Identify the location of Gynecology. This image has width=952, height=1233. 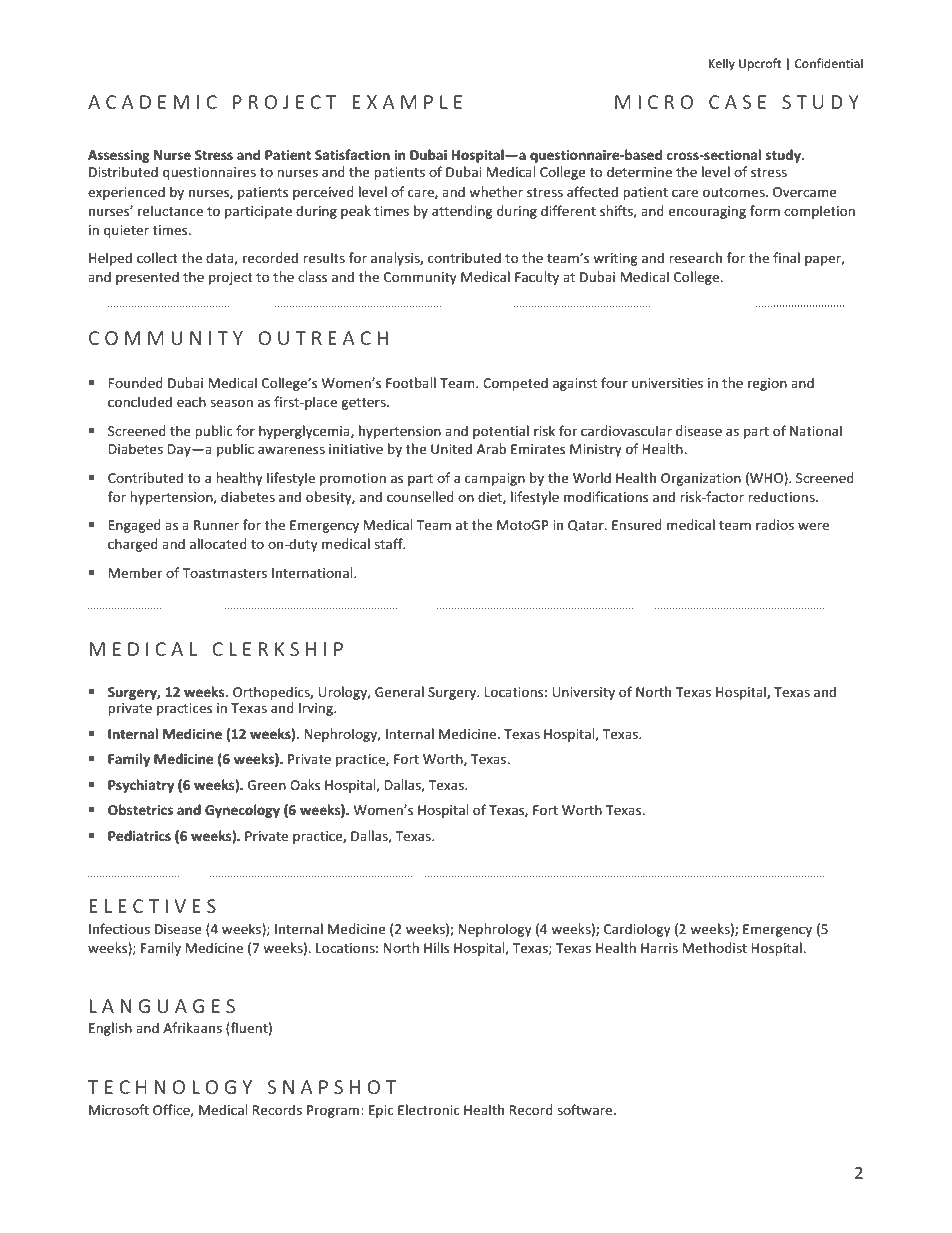
(242, 811).
